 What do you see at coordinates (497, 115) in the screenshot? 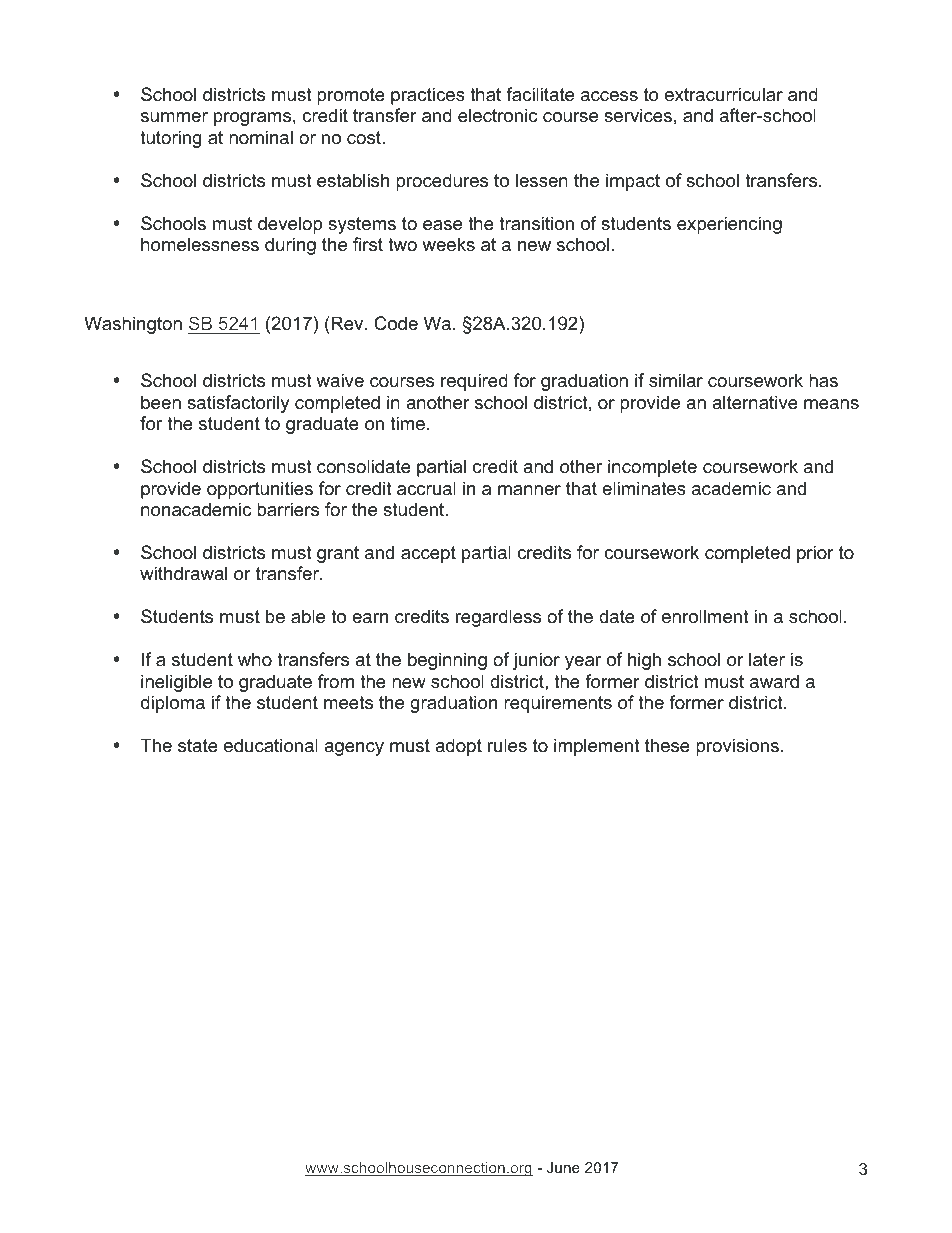
I see `electronic` at bounding box center [497, 115].
